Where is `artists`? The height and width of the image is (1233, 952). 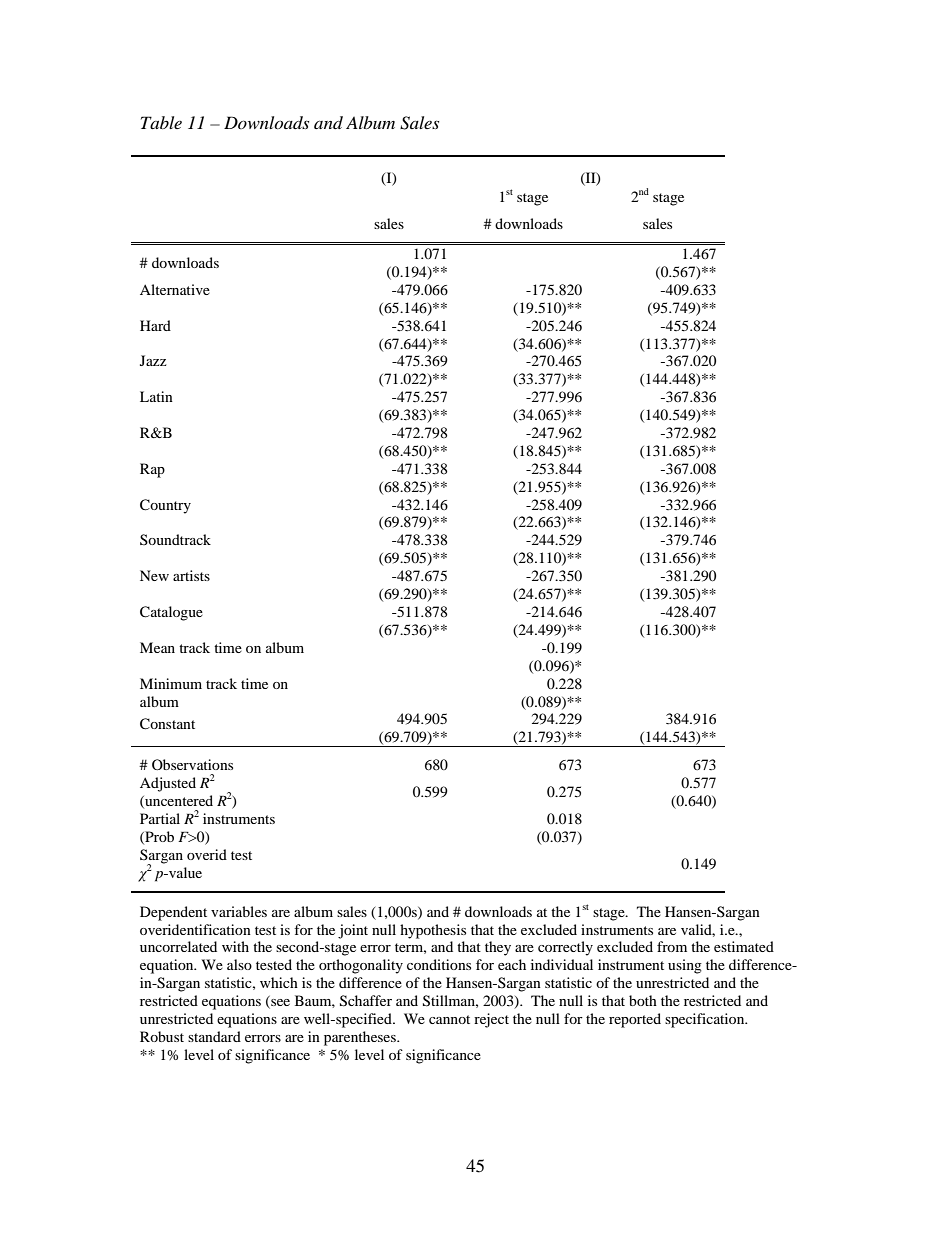 artists is located at coordinates (191, 575).
